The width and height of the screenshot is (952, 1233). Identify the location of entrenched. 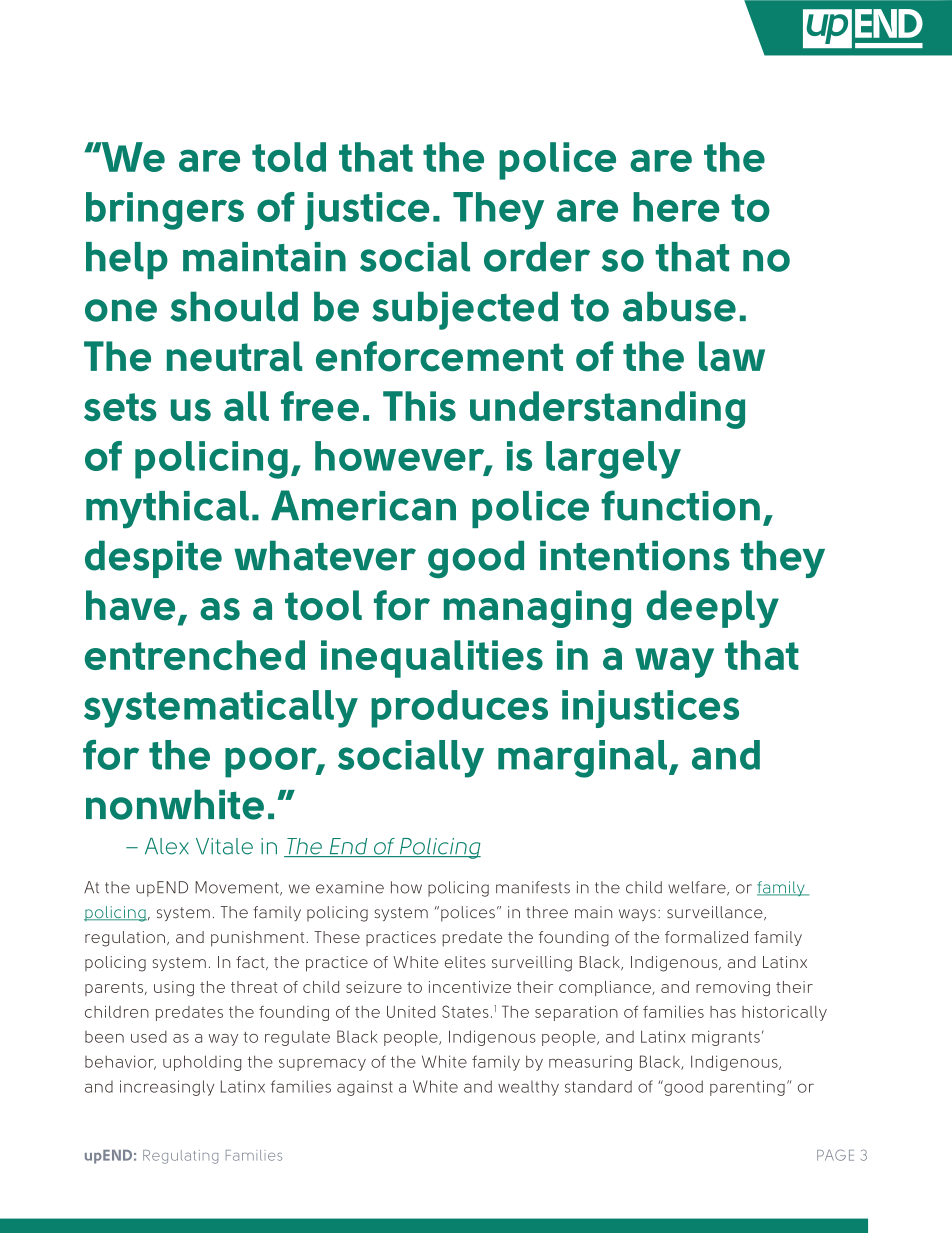
(195, 655).
